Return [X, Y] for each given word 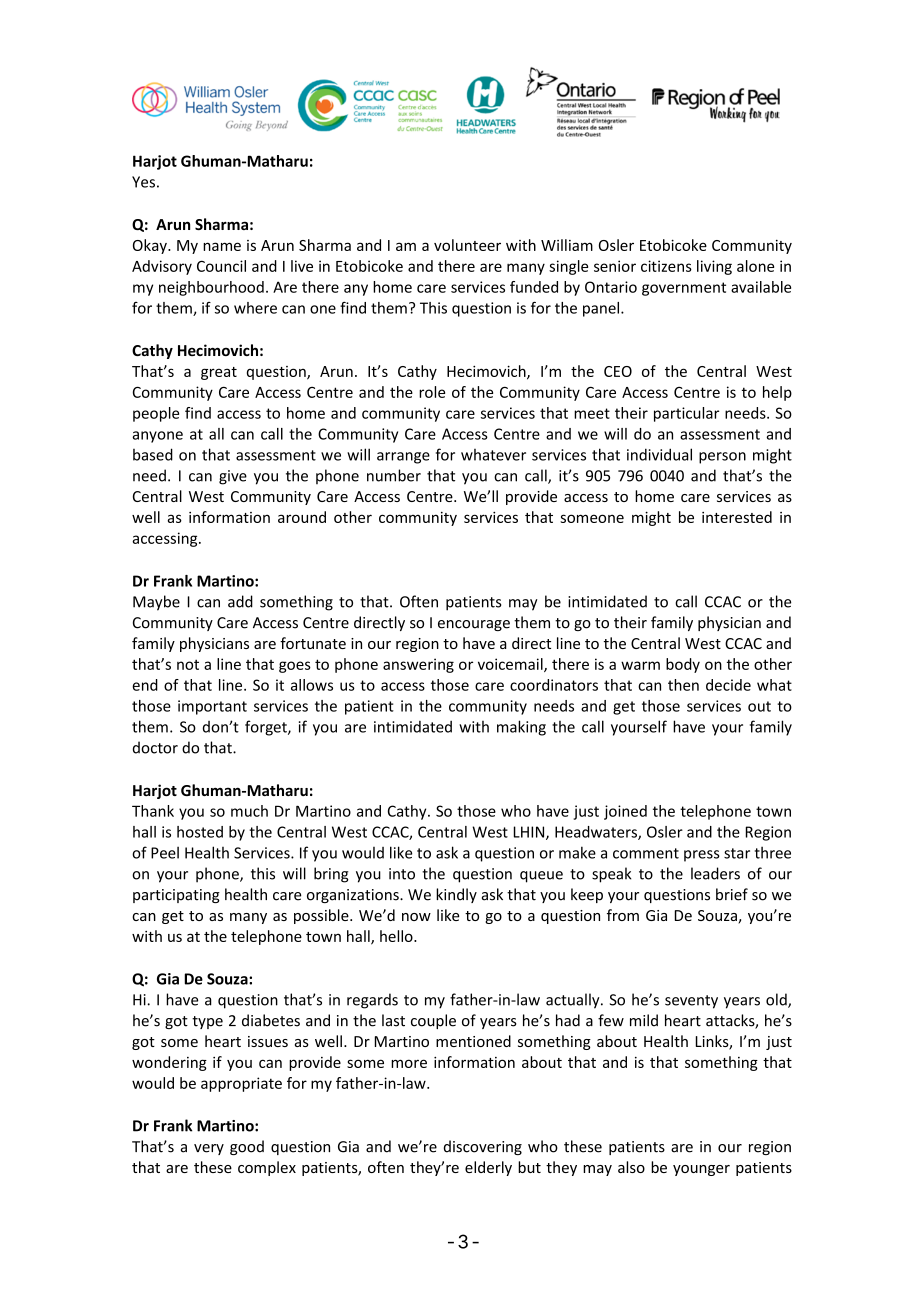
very [209, 1149]
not [188, 664]
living [714, 267]
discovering [483, 1147]
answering [418, 665]
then [683, 685]
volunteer [467, 245]
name [222, 246]
